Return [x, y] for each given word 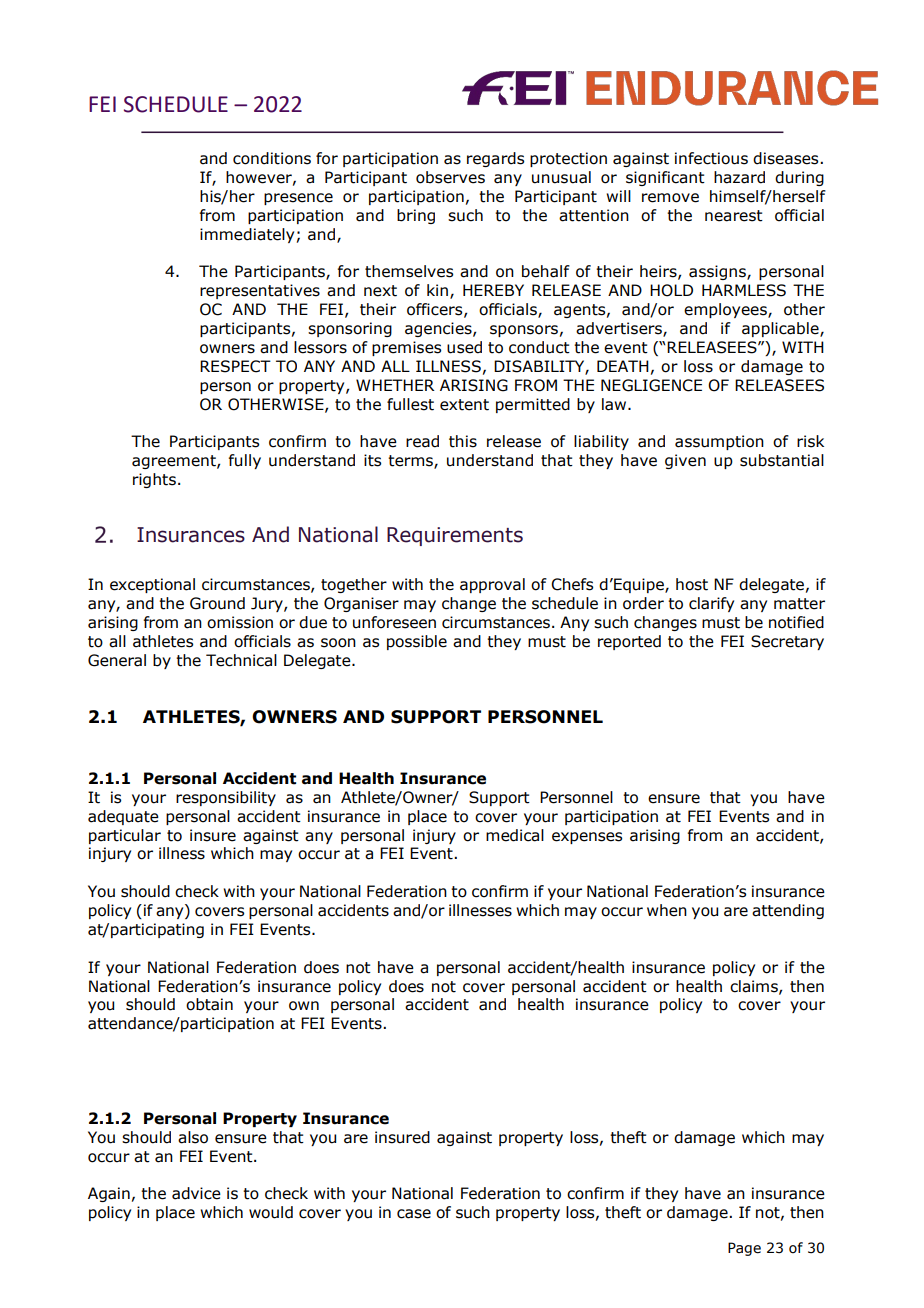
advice [196, 1193]
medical [515, 835]
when [667, 910]
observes [450, 177]
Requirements [455, 536]
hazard [739, 177]
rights [154, 480]
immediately [247, 235]
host [692, 584]
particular [125, 836]
